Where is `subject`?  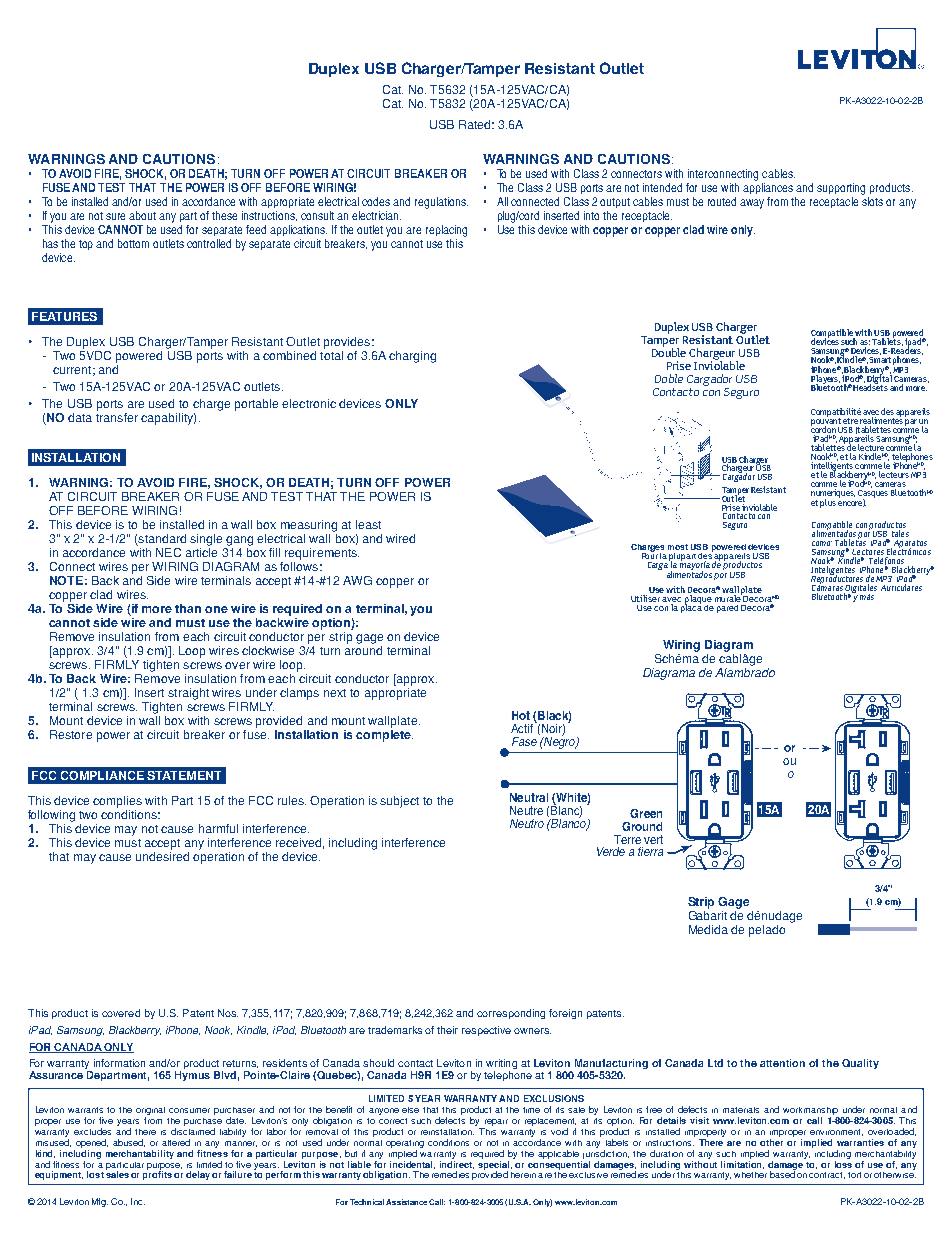
subject is located at coordinates (399, 802).
